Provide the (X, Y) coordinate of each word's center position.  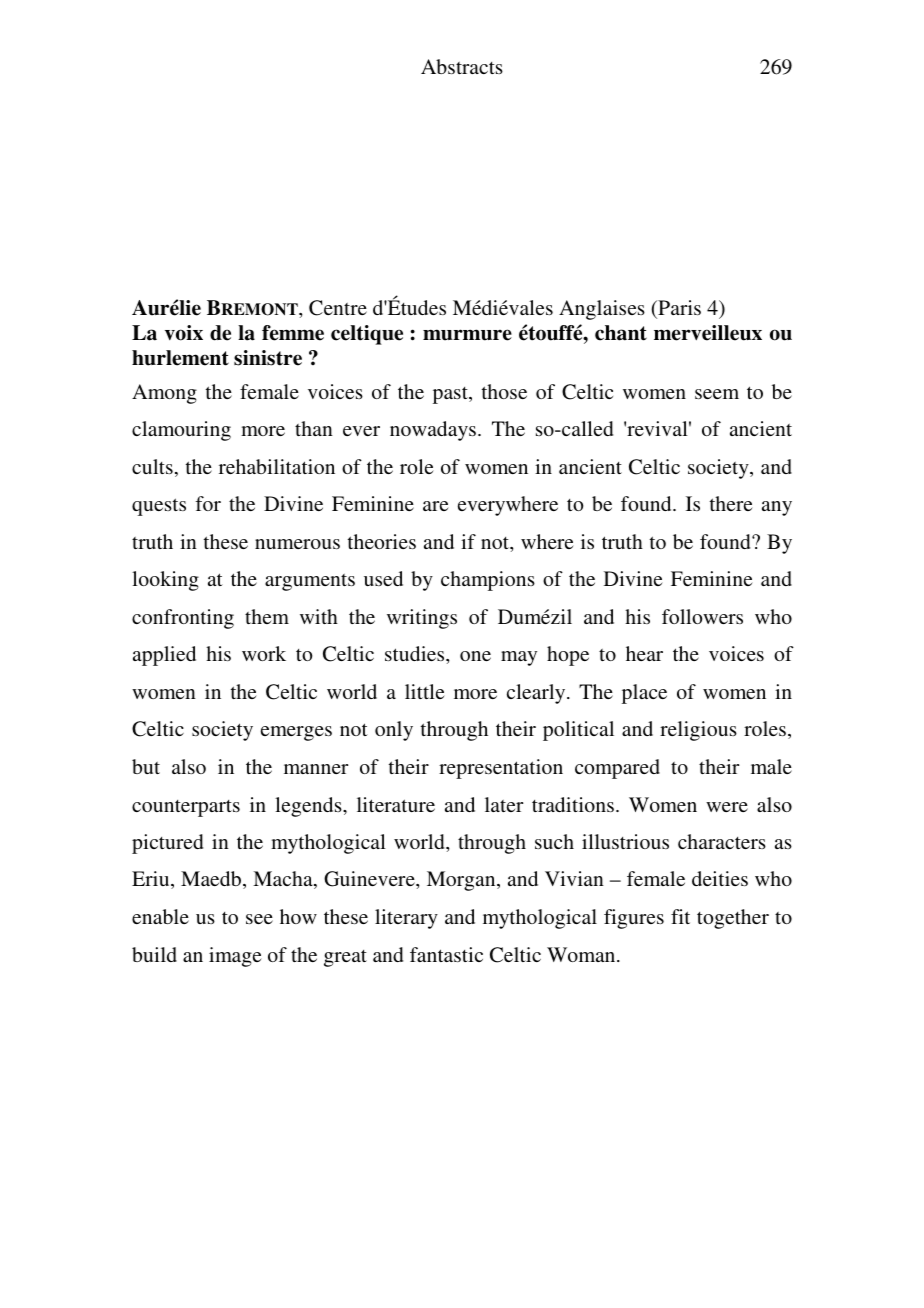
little (425, 691)
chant (621, 333)
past (451, 395)
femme (293, 333)
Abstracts (462, 66)
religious (698, 731)
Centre (338, 308)
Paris (678, 309)
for (208, 503)
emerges (296, 733)
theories (382, 541)
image (235, 957)
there (731, 503)
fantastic (446, 954)
